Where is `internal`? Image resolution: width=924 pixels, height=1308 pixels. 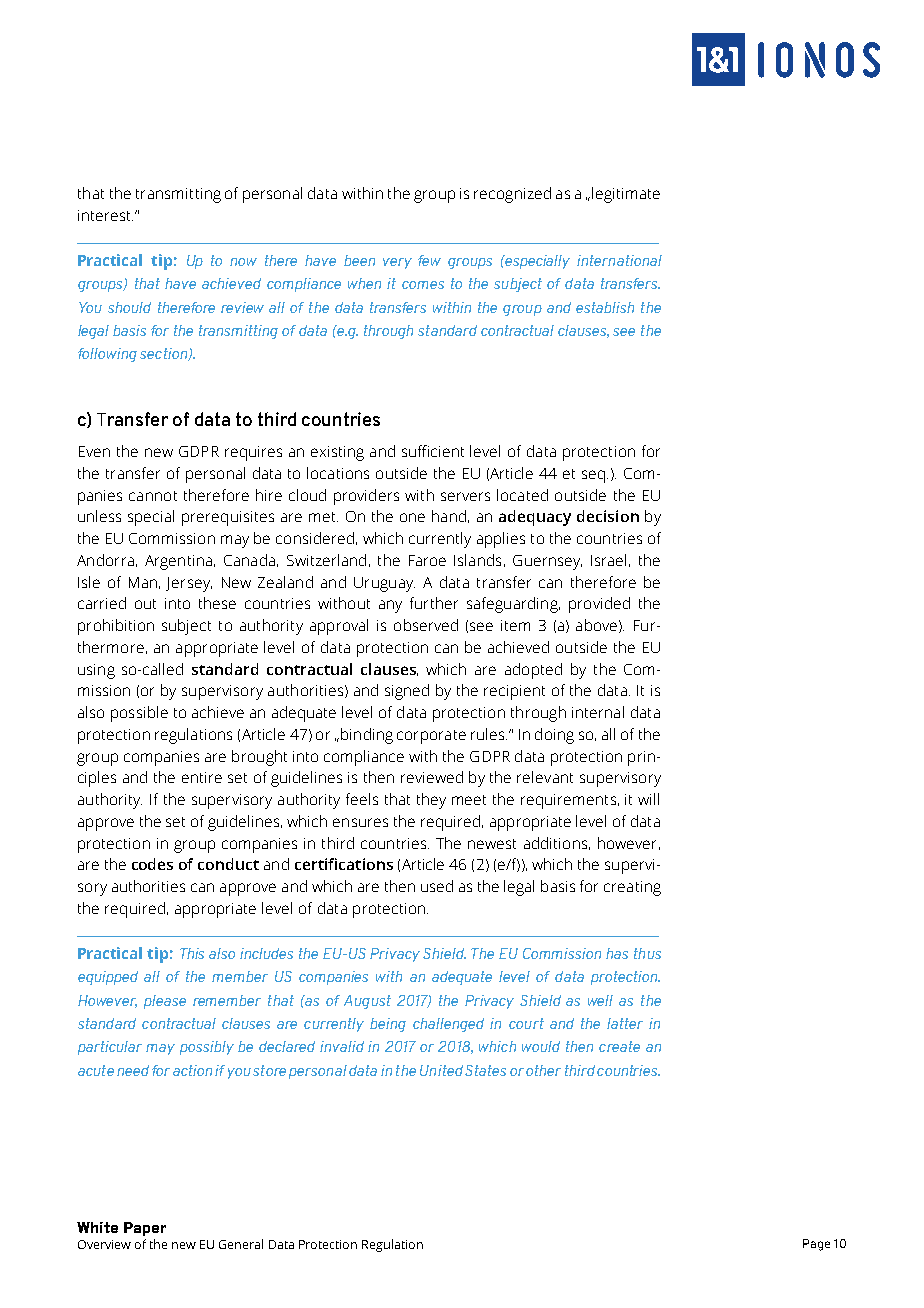
internal is located at coordinates (598, 712).
